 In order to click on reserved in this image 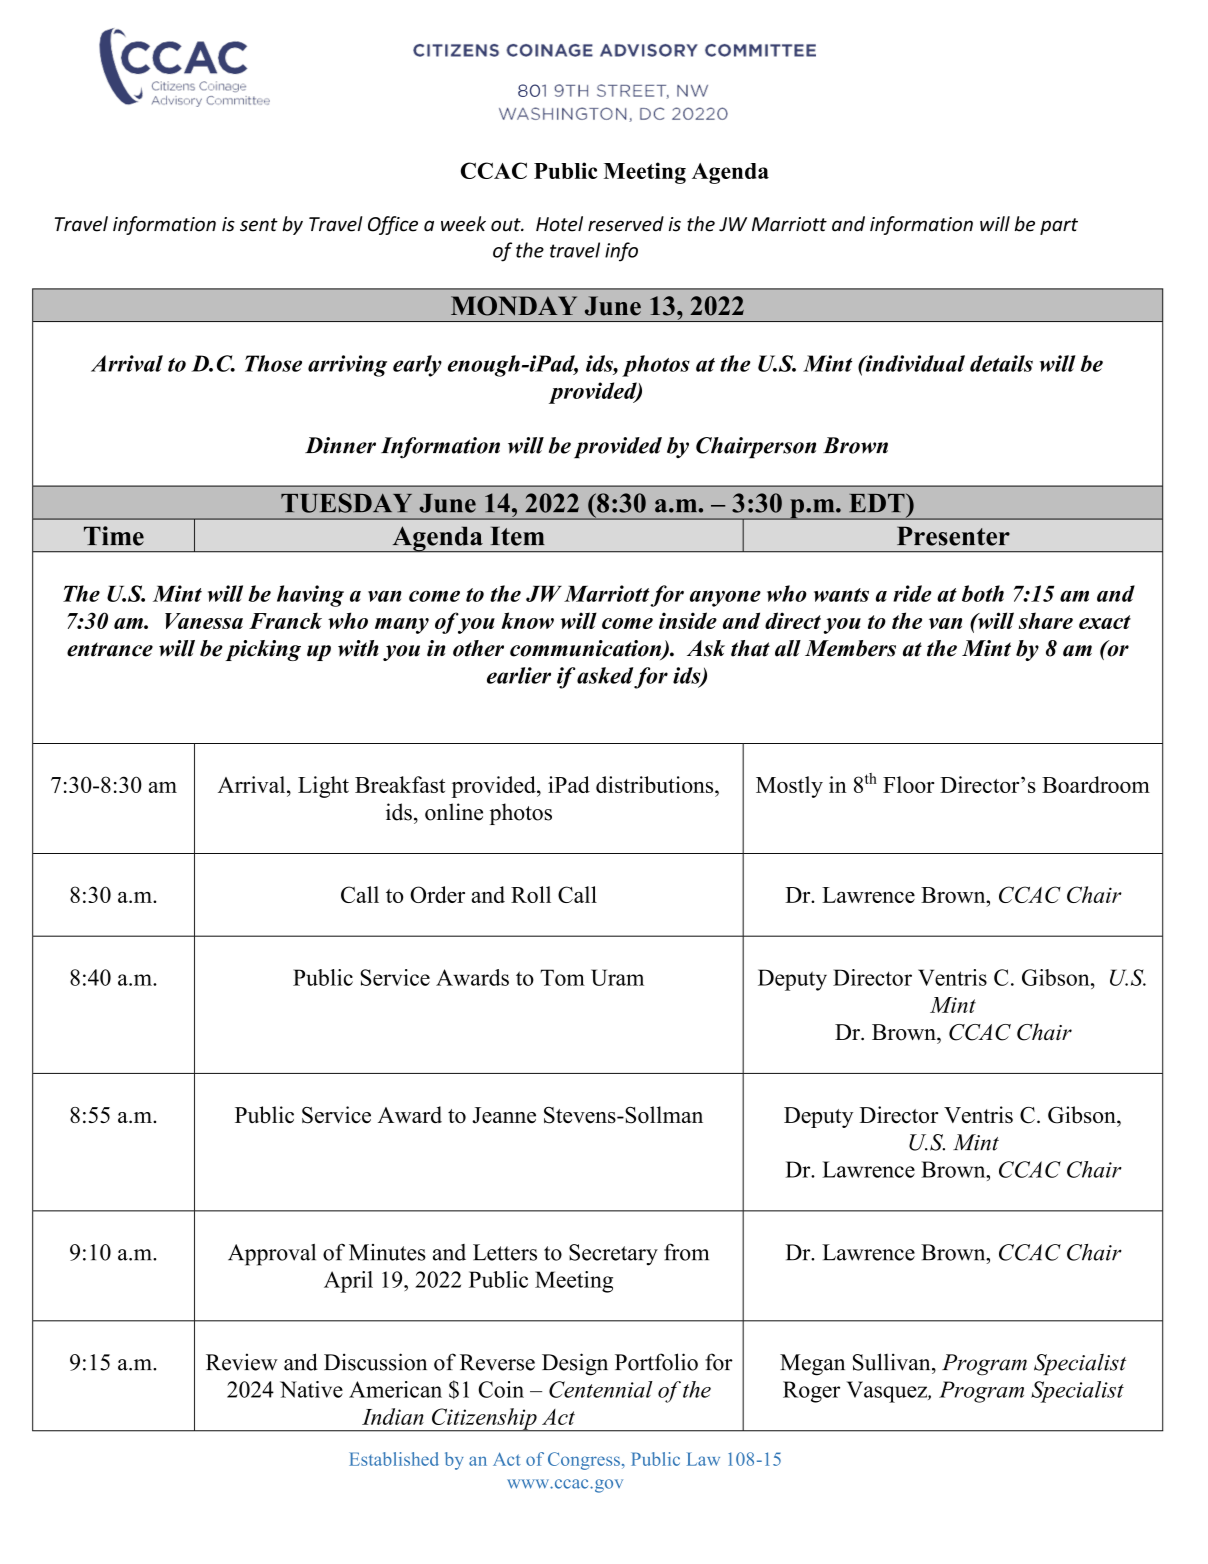, I will do `click(626, 224)`.
